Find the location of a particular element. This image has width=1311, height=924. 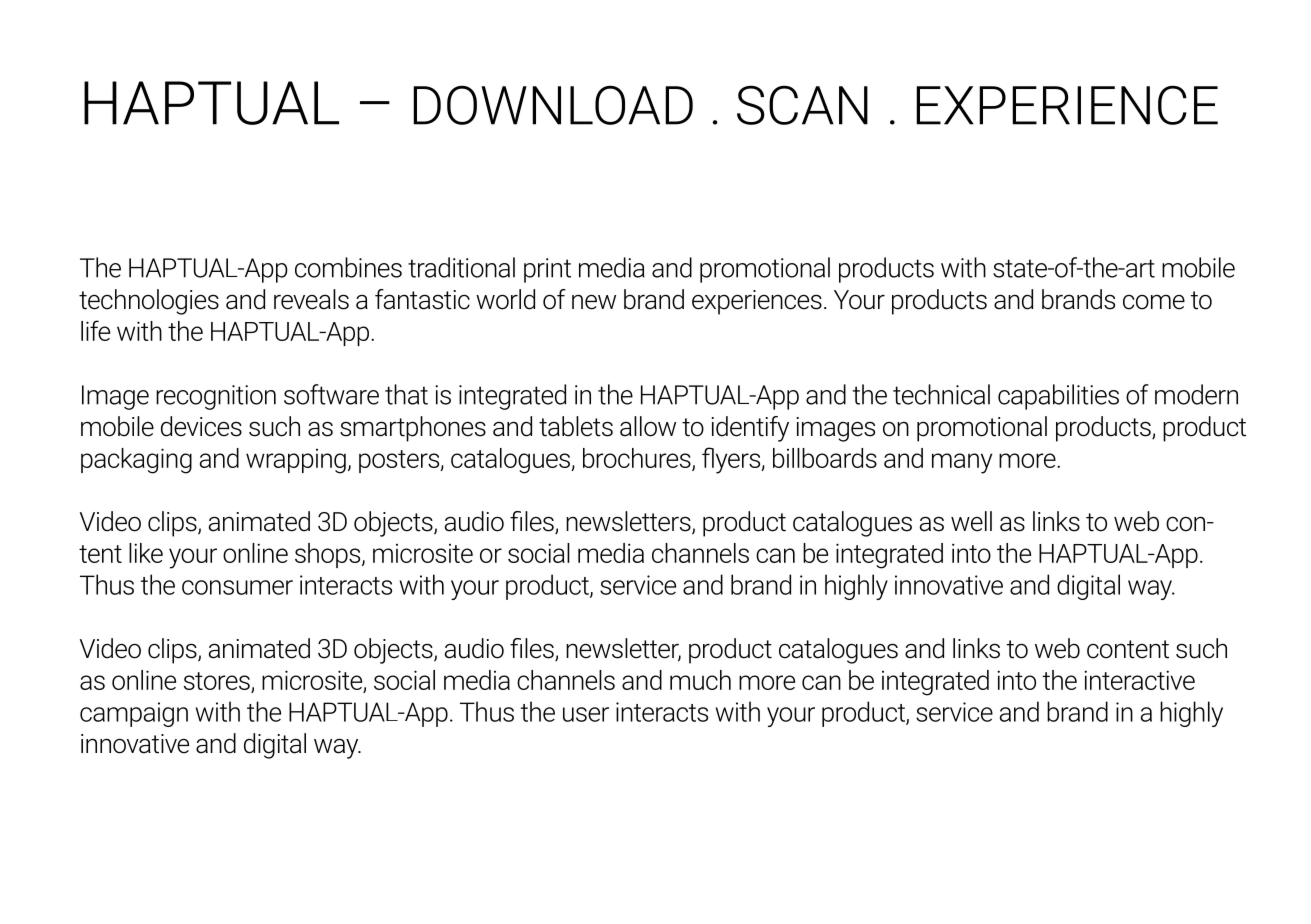

allow is located at coordinates (648, 426).
